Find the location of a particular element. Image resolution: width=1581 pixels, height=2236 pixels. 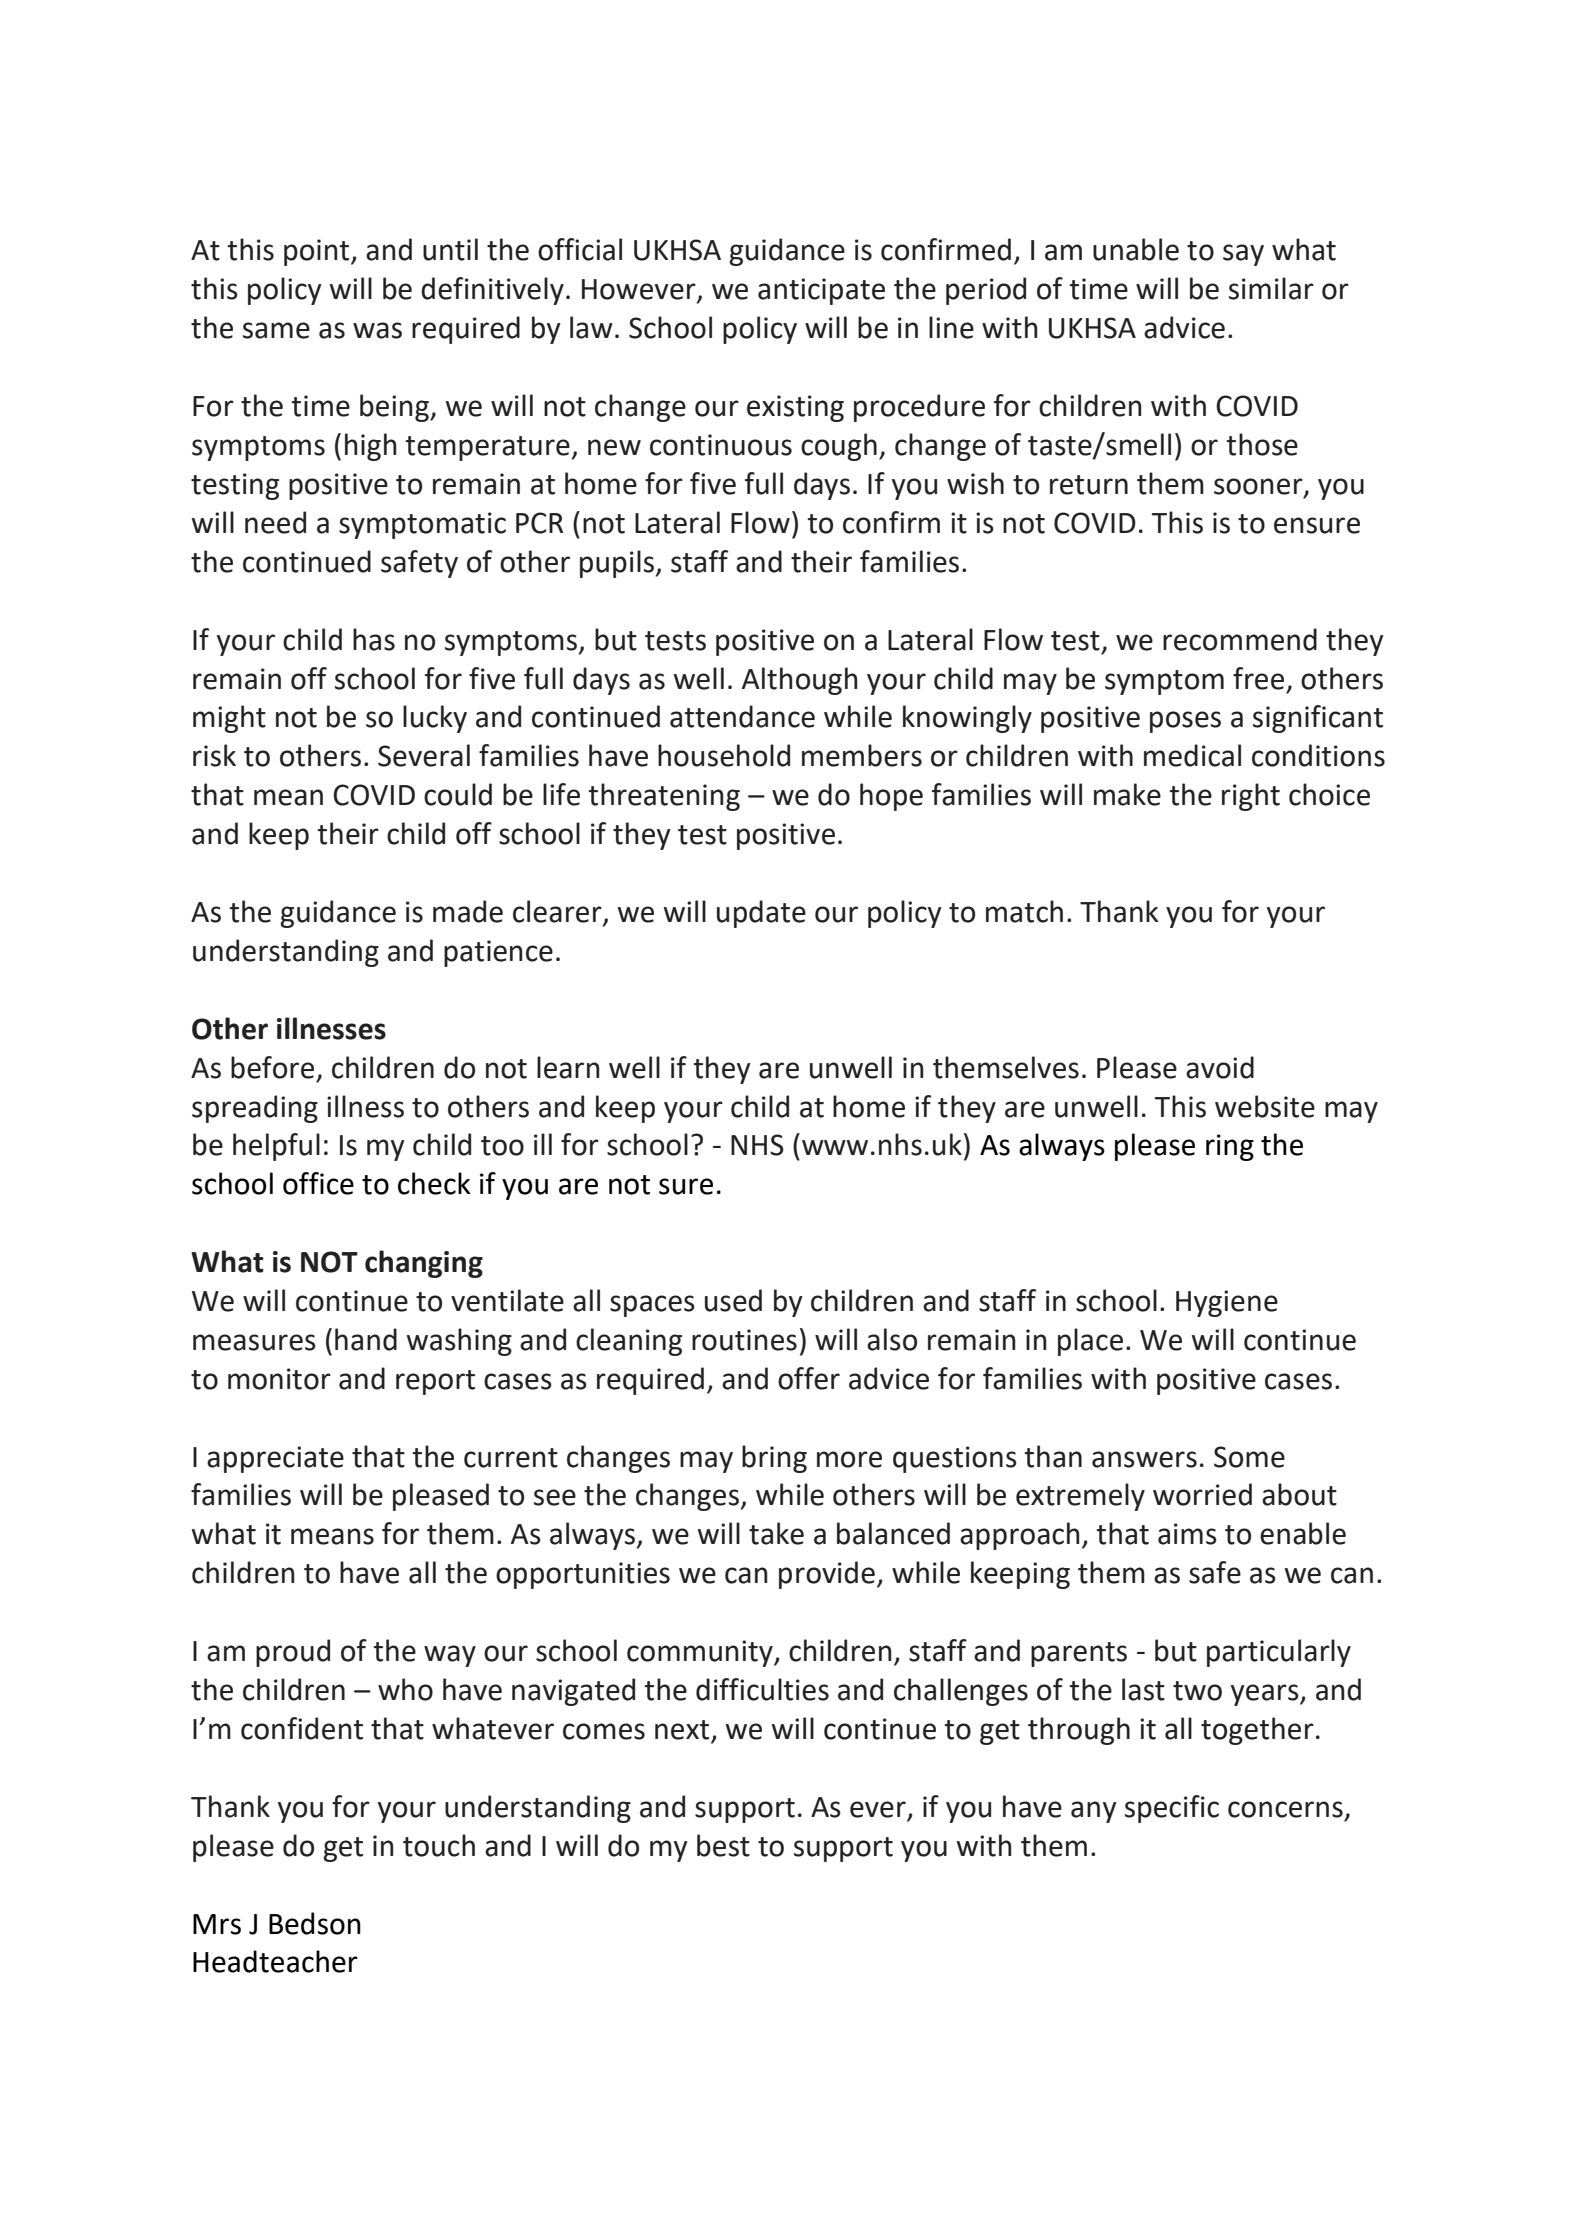

before is located at coordinates (272, 1067).
